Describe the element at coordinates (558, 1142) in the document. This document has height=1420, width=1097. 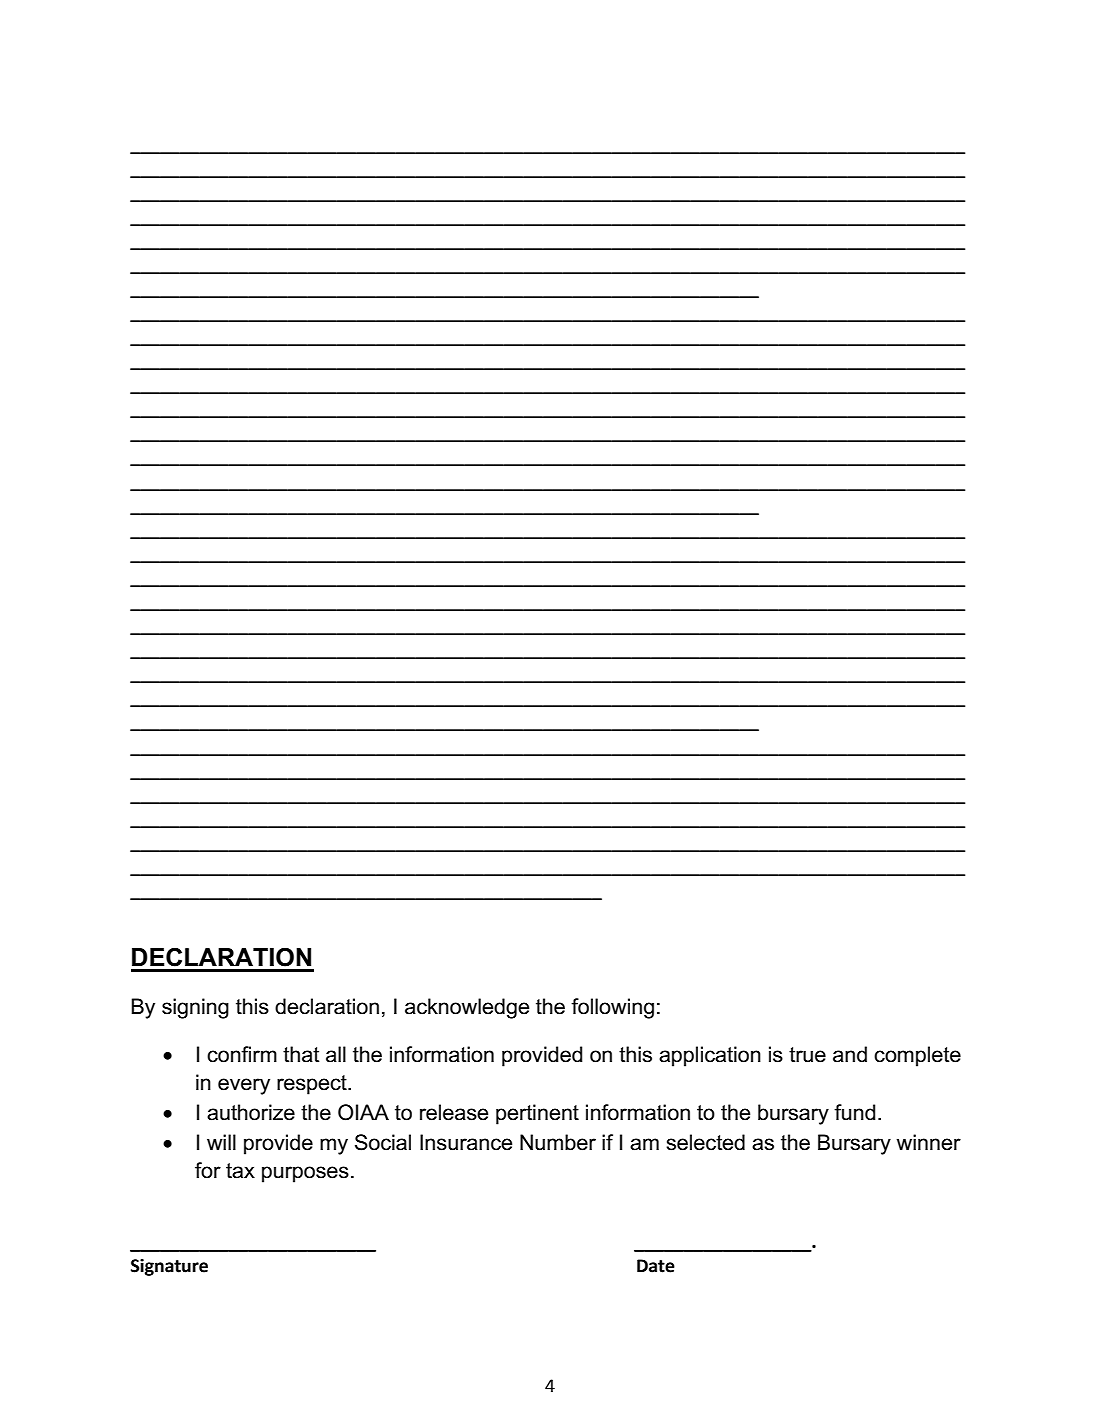
I see `Number` at that location.
